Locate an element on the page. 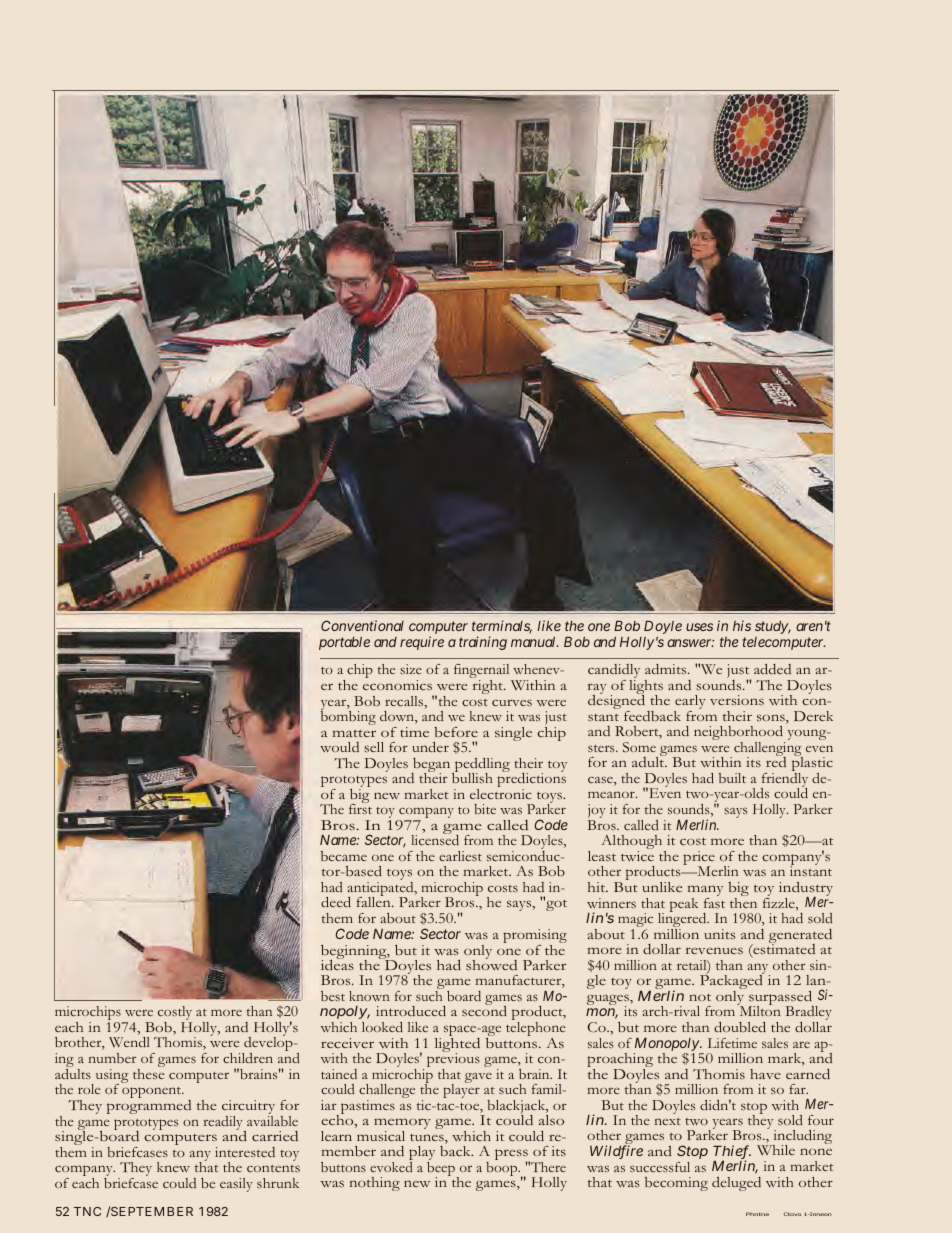  Thief is located at coordinates (732, 1153).
